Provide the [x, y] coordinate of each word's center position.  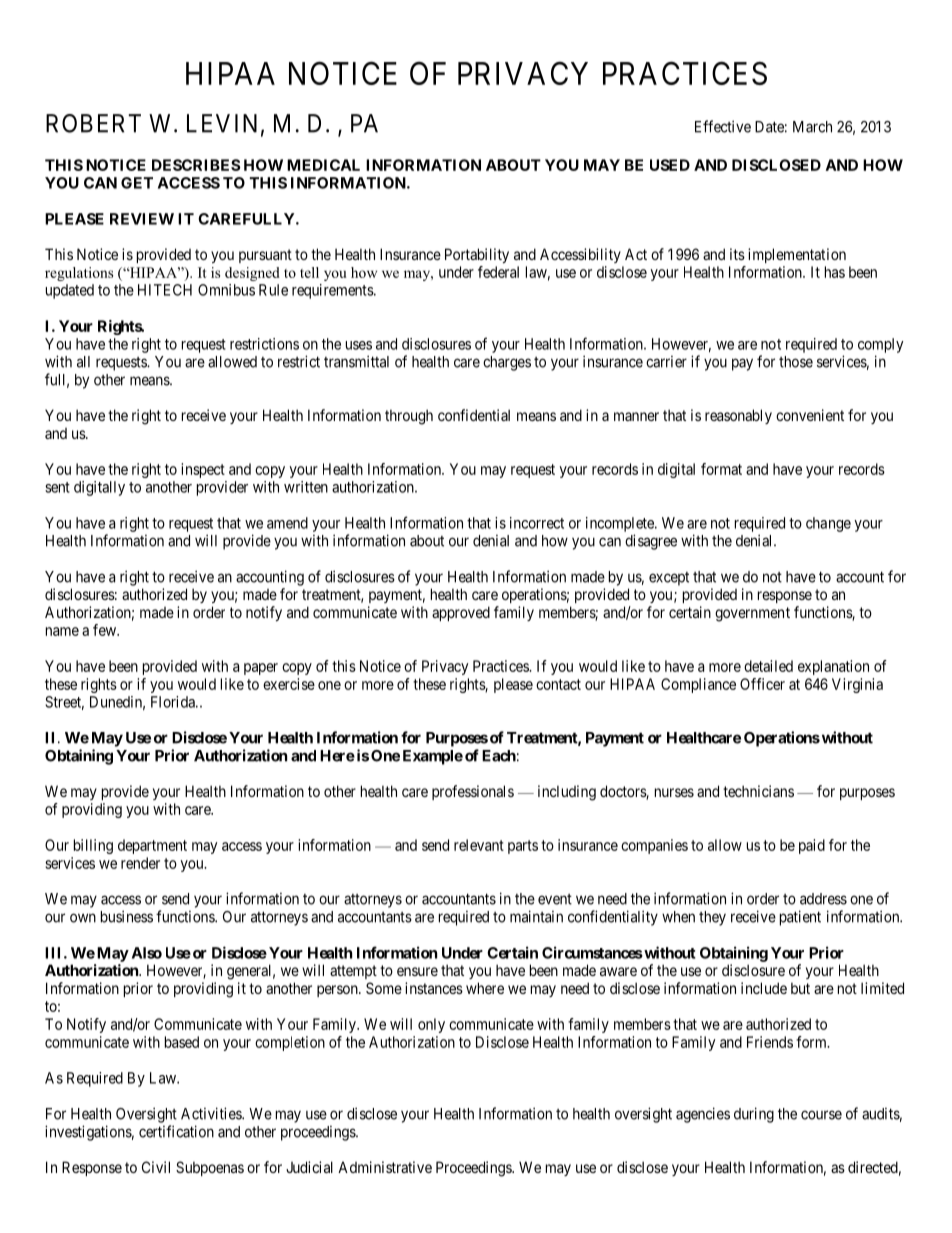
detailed [768, 666]
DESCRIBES [196, 165]
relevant [479, 845]
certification [176, 1131]
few [105, 630]
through [409, 417]
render [140, 863]
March [812, 127]
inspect [203, 470]
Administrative [385, 1167]
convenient [810, 415]
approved [461, 613]
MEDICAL [323, 165]
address [823, 899]
